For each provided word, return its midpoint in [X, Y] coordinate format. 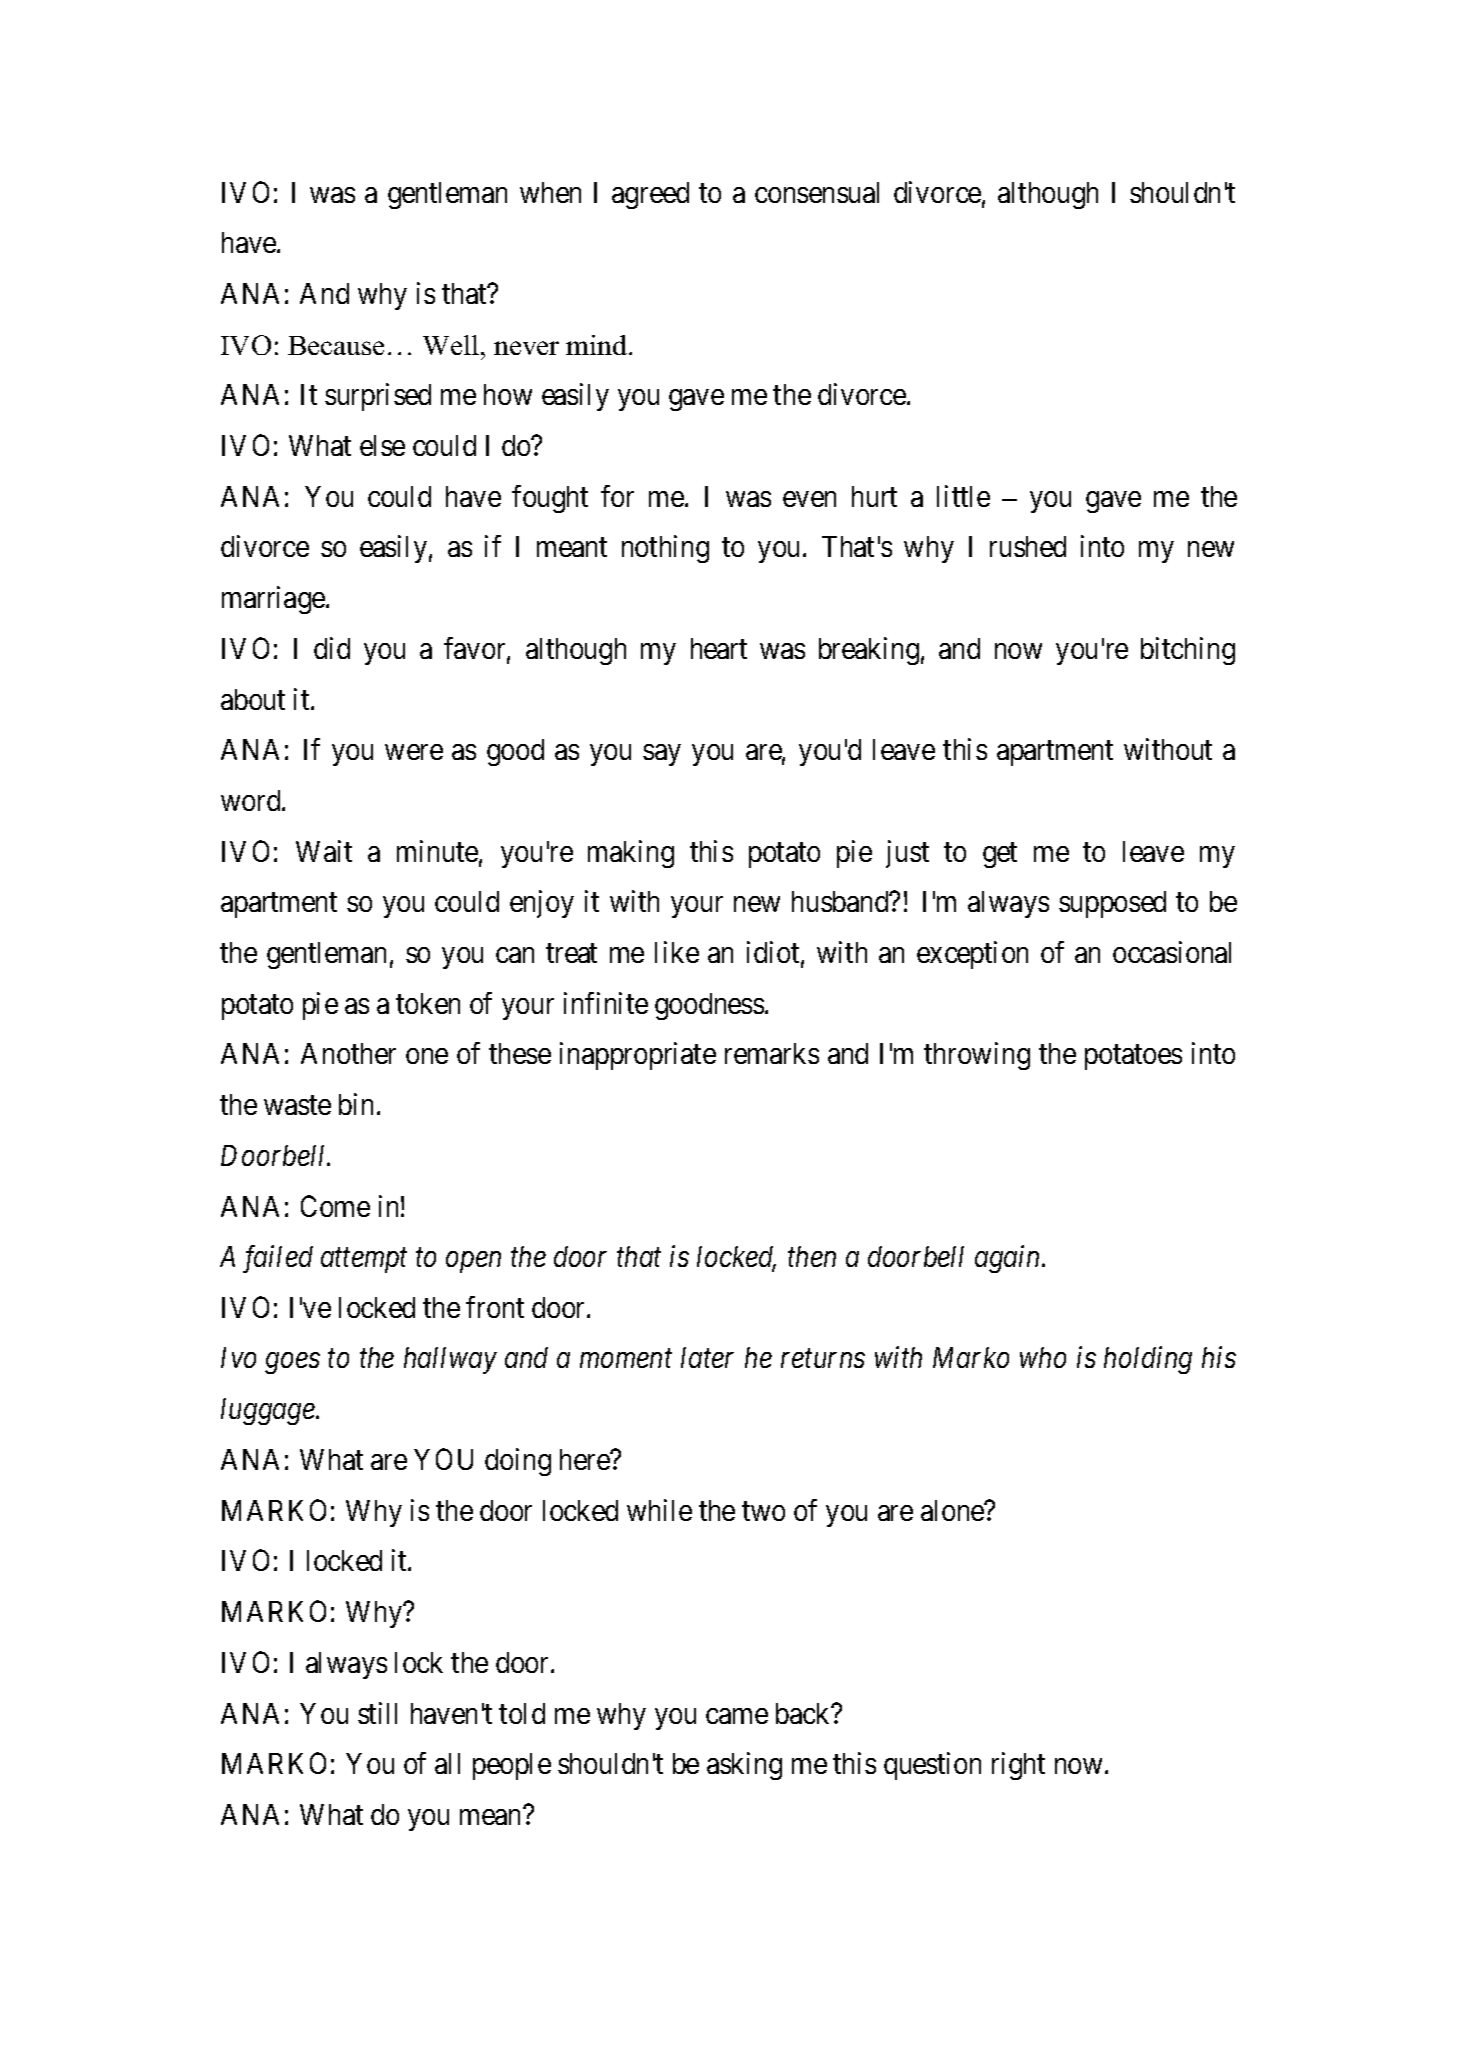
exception [972, 955]
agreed [650, 195]
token [428, 1003]
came [737, 1716]
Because [336, 345]
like [677, 952]
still [377, 1713]
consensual [817, 192]
